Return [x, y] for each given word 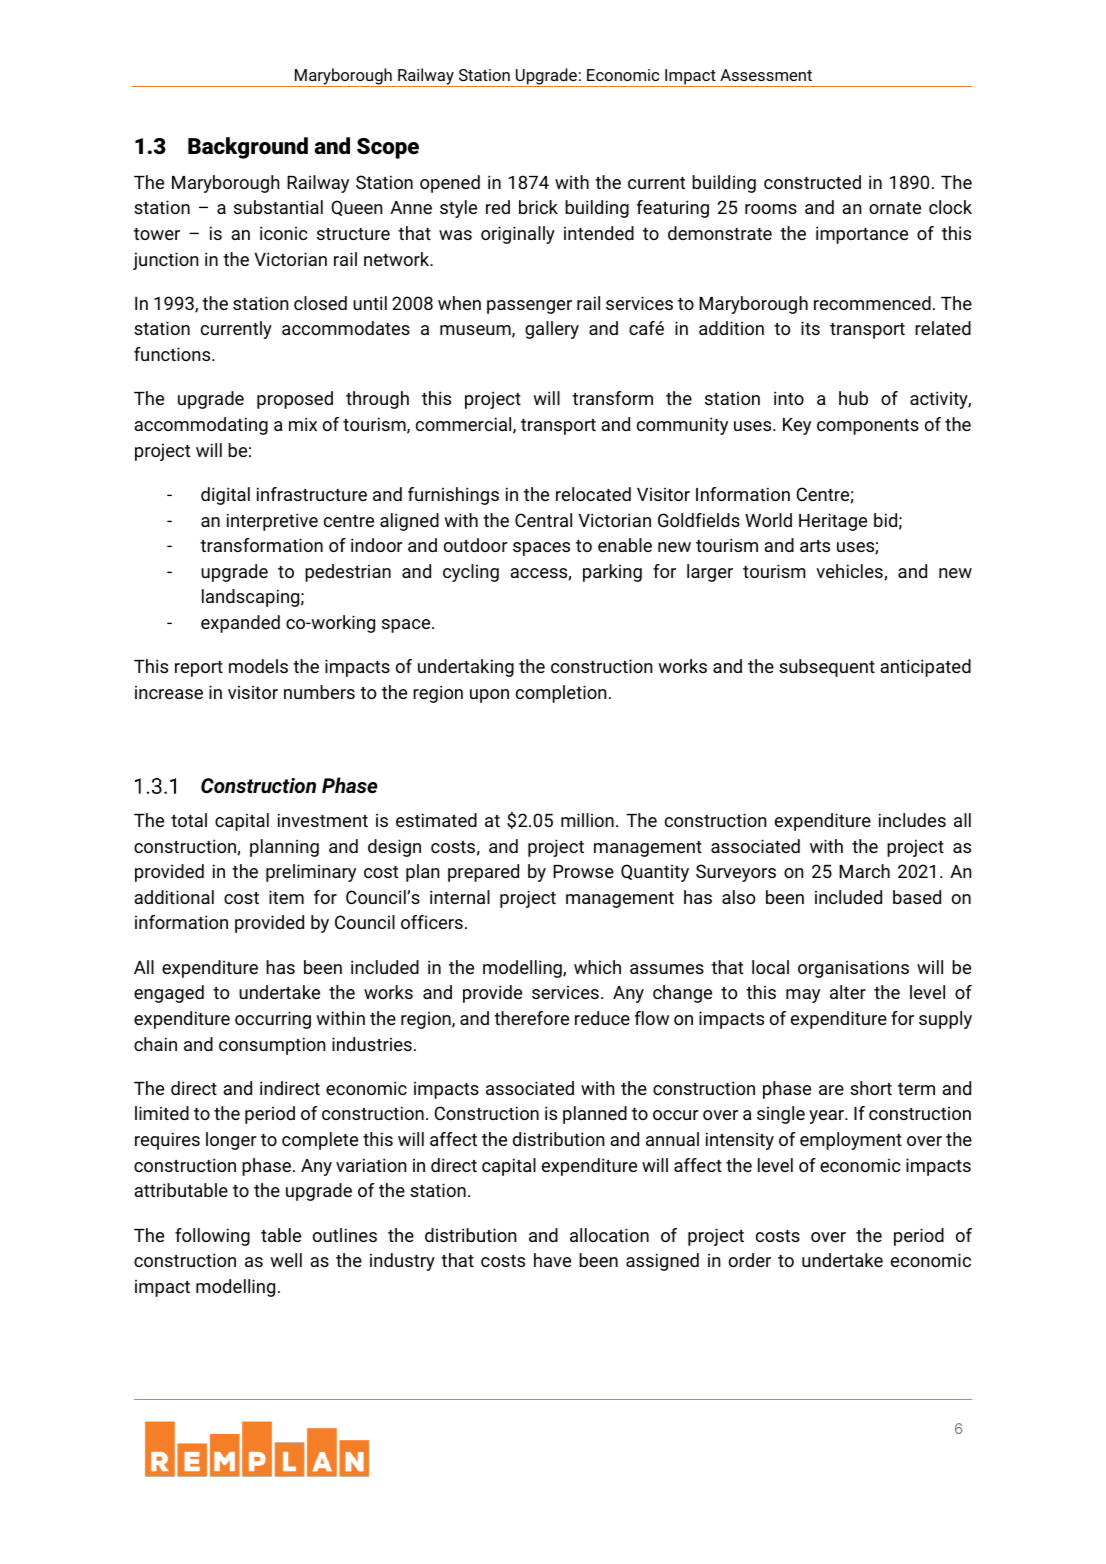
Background [248, 148]
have [552, 1260]
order [750, 1260]
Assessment [766, 75]
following [212, 1237]
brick [538, 207]
